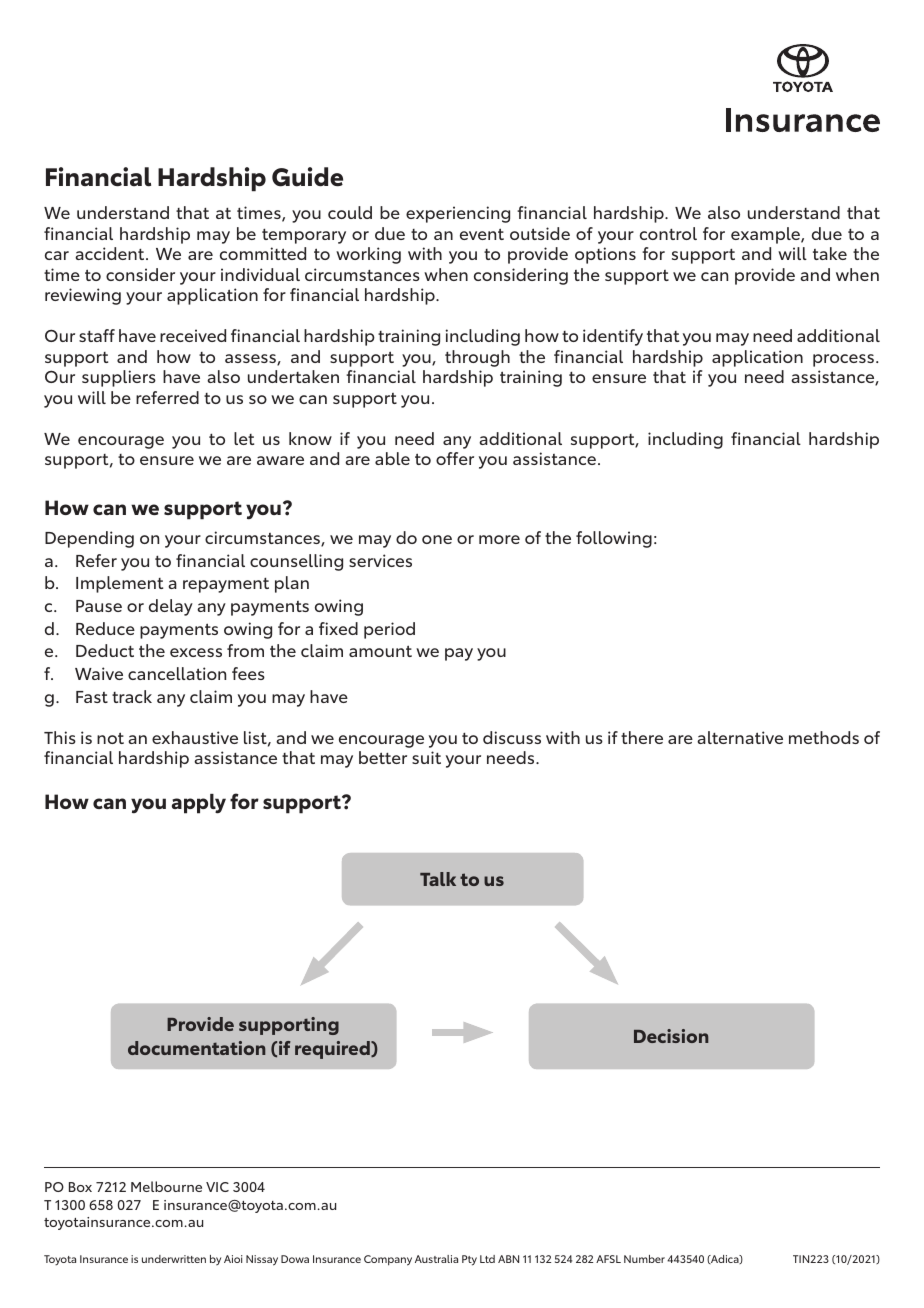 The image size is (924, 1308). What do you see at coordinates (458, 214) in the document?
I see `experiencing` at bounding box center [458, 214].
